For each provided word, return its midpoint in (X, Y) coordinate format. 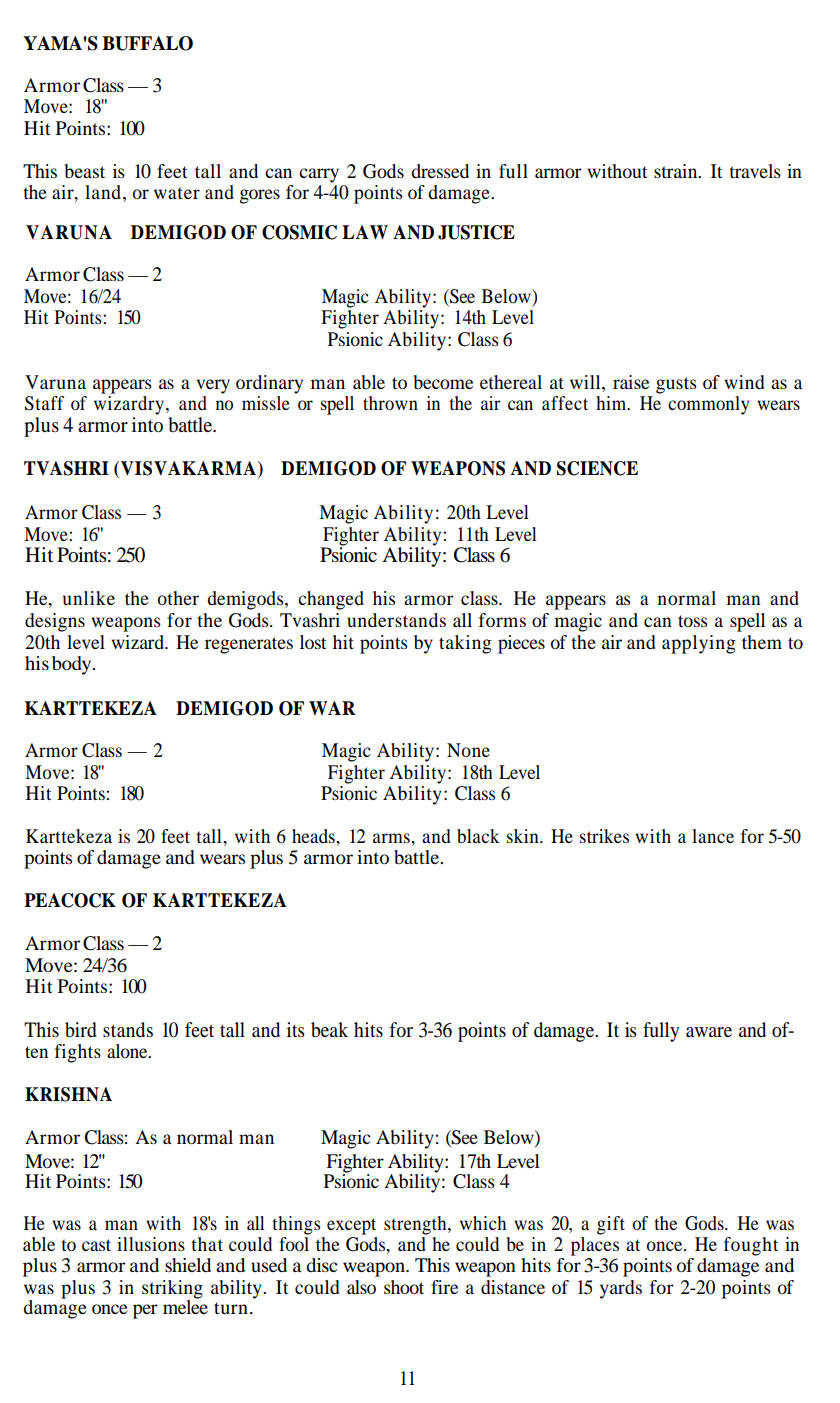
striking (172, 1290)
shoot (404, 1287)
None (468, 750)
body (73, 665)
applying (699, 644)
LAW (365, 232)
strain (677, 171)
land (104, 192)
